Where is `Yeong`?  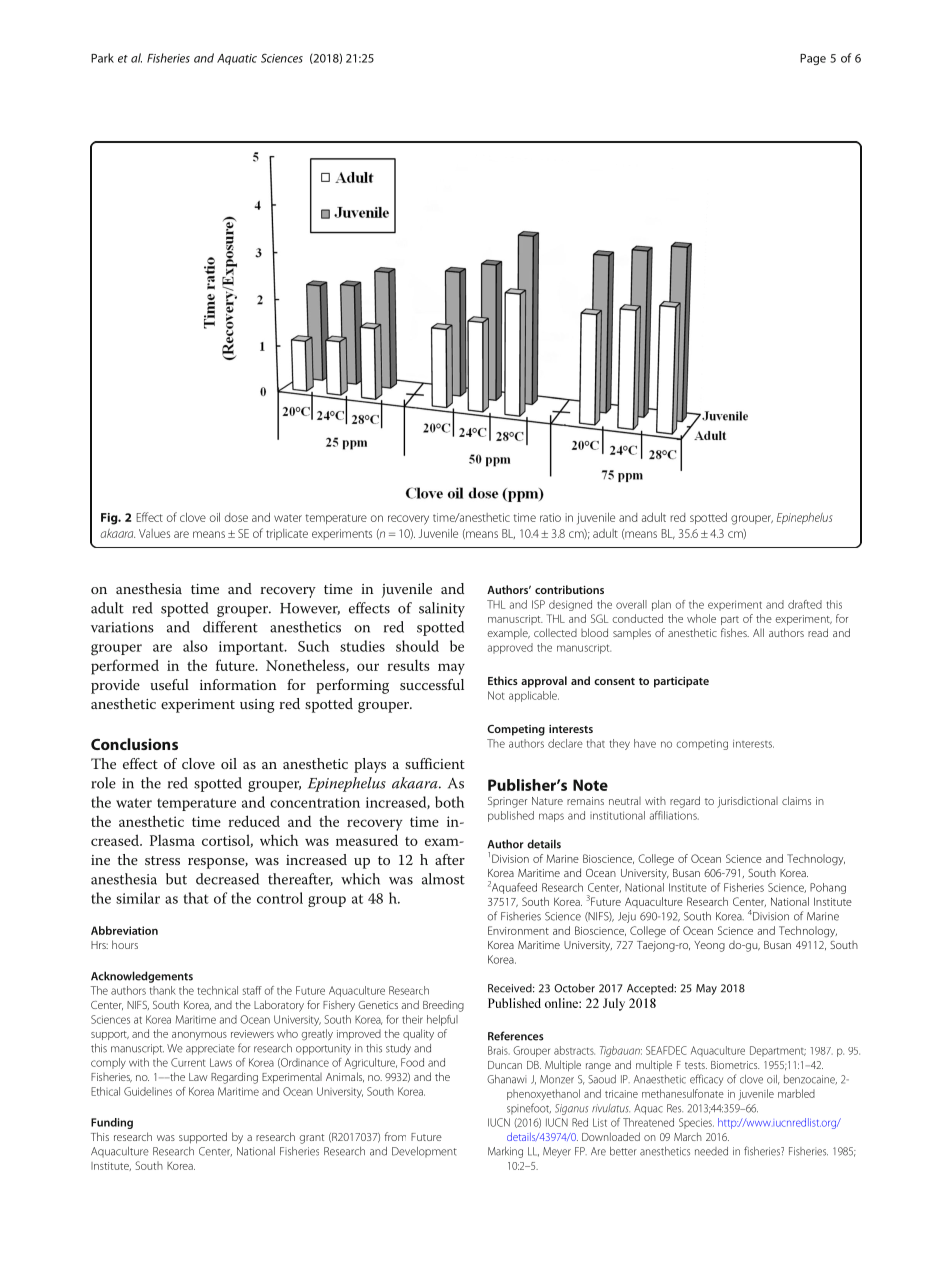
Yeong is located at coordinates (709, 946).
